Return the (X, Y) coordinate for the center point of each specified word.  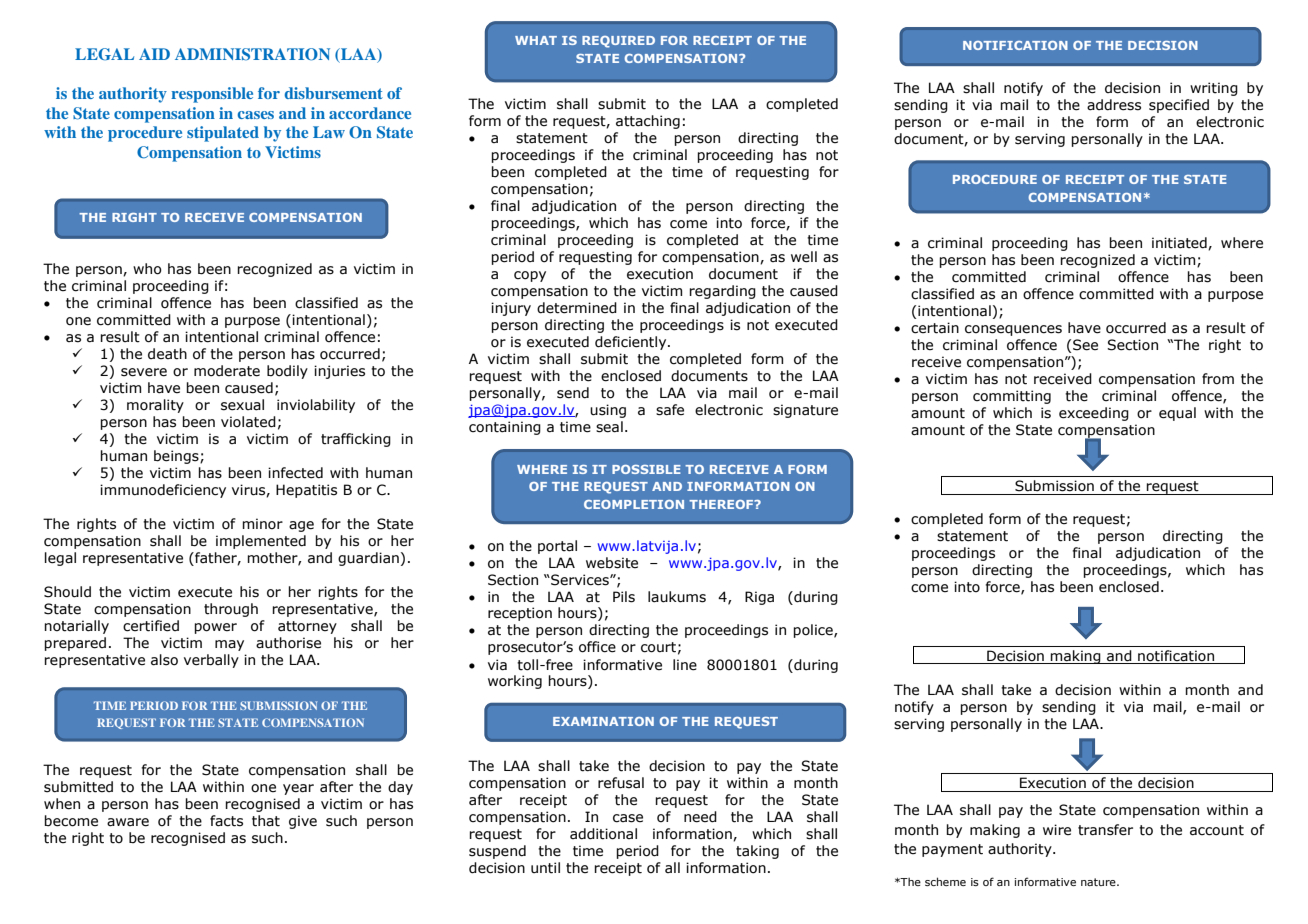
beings (177, 457)
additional (603, 834)
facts (226, 821)
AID (154, 54)
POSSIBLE (646, 469)
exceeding (1094, 414)
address (1114, 105)
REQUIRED (618, 42)
